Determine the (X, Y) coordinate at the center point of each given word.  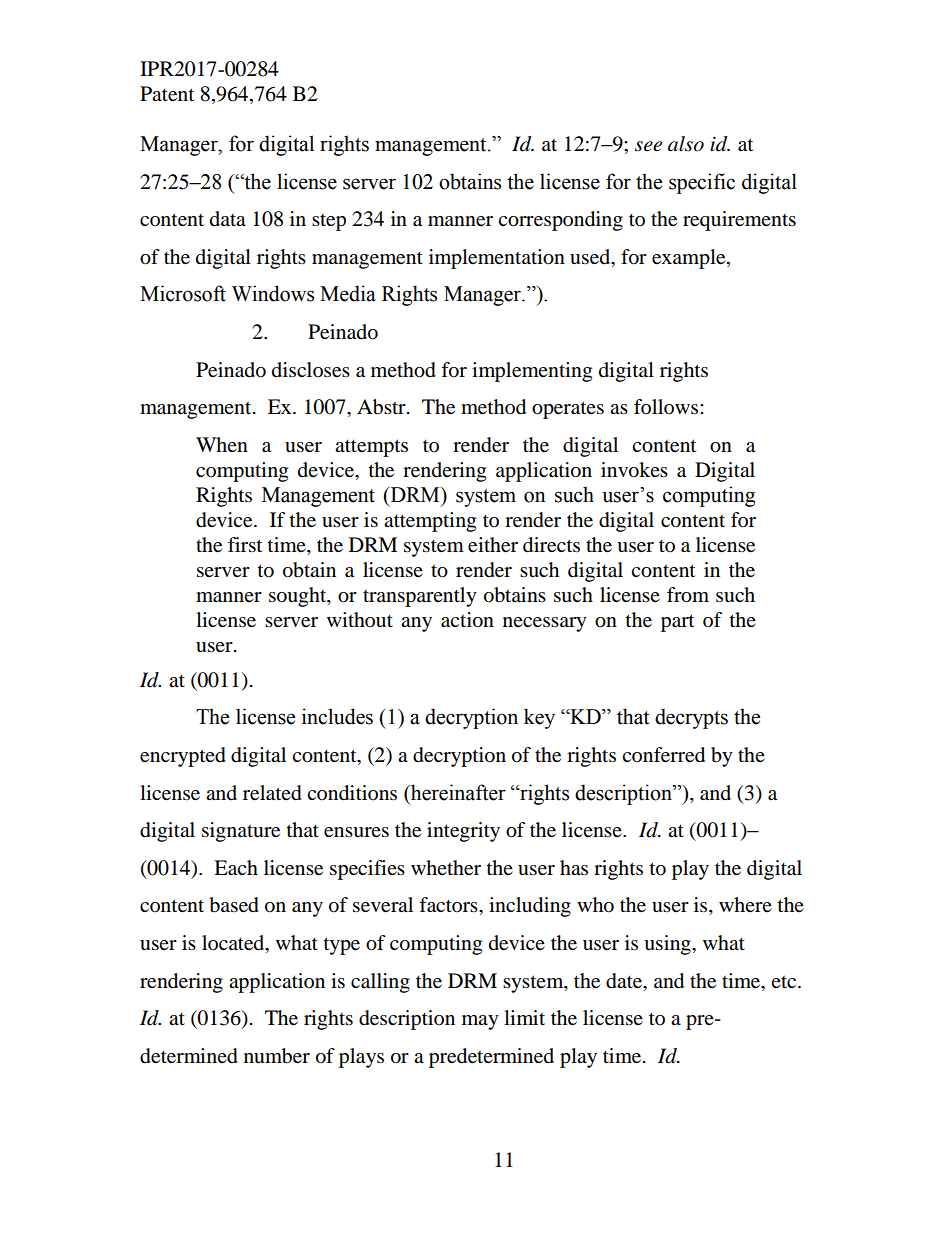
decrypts (691, 718)
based (234, 905)
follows (667, 407)
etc (785, 982)
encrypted (183, 757)
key (539, 718)
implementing (532, 372)
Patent (167, 94)
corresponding (560, 221)
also (686, 144)
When (222, 444)
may (480, 1022)
